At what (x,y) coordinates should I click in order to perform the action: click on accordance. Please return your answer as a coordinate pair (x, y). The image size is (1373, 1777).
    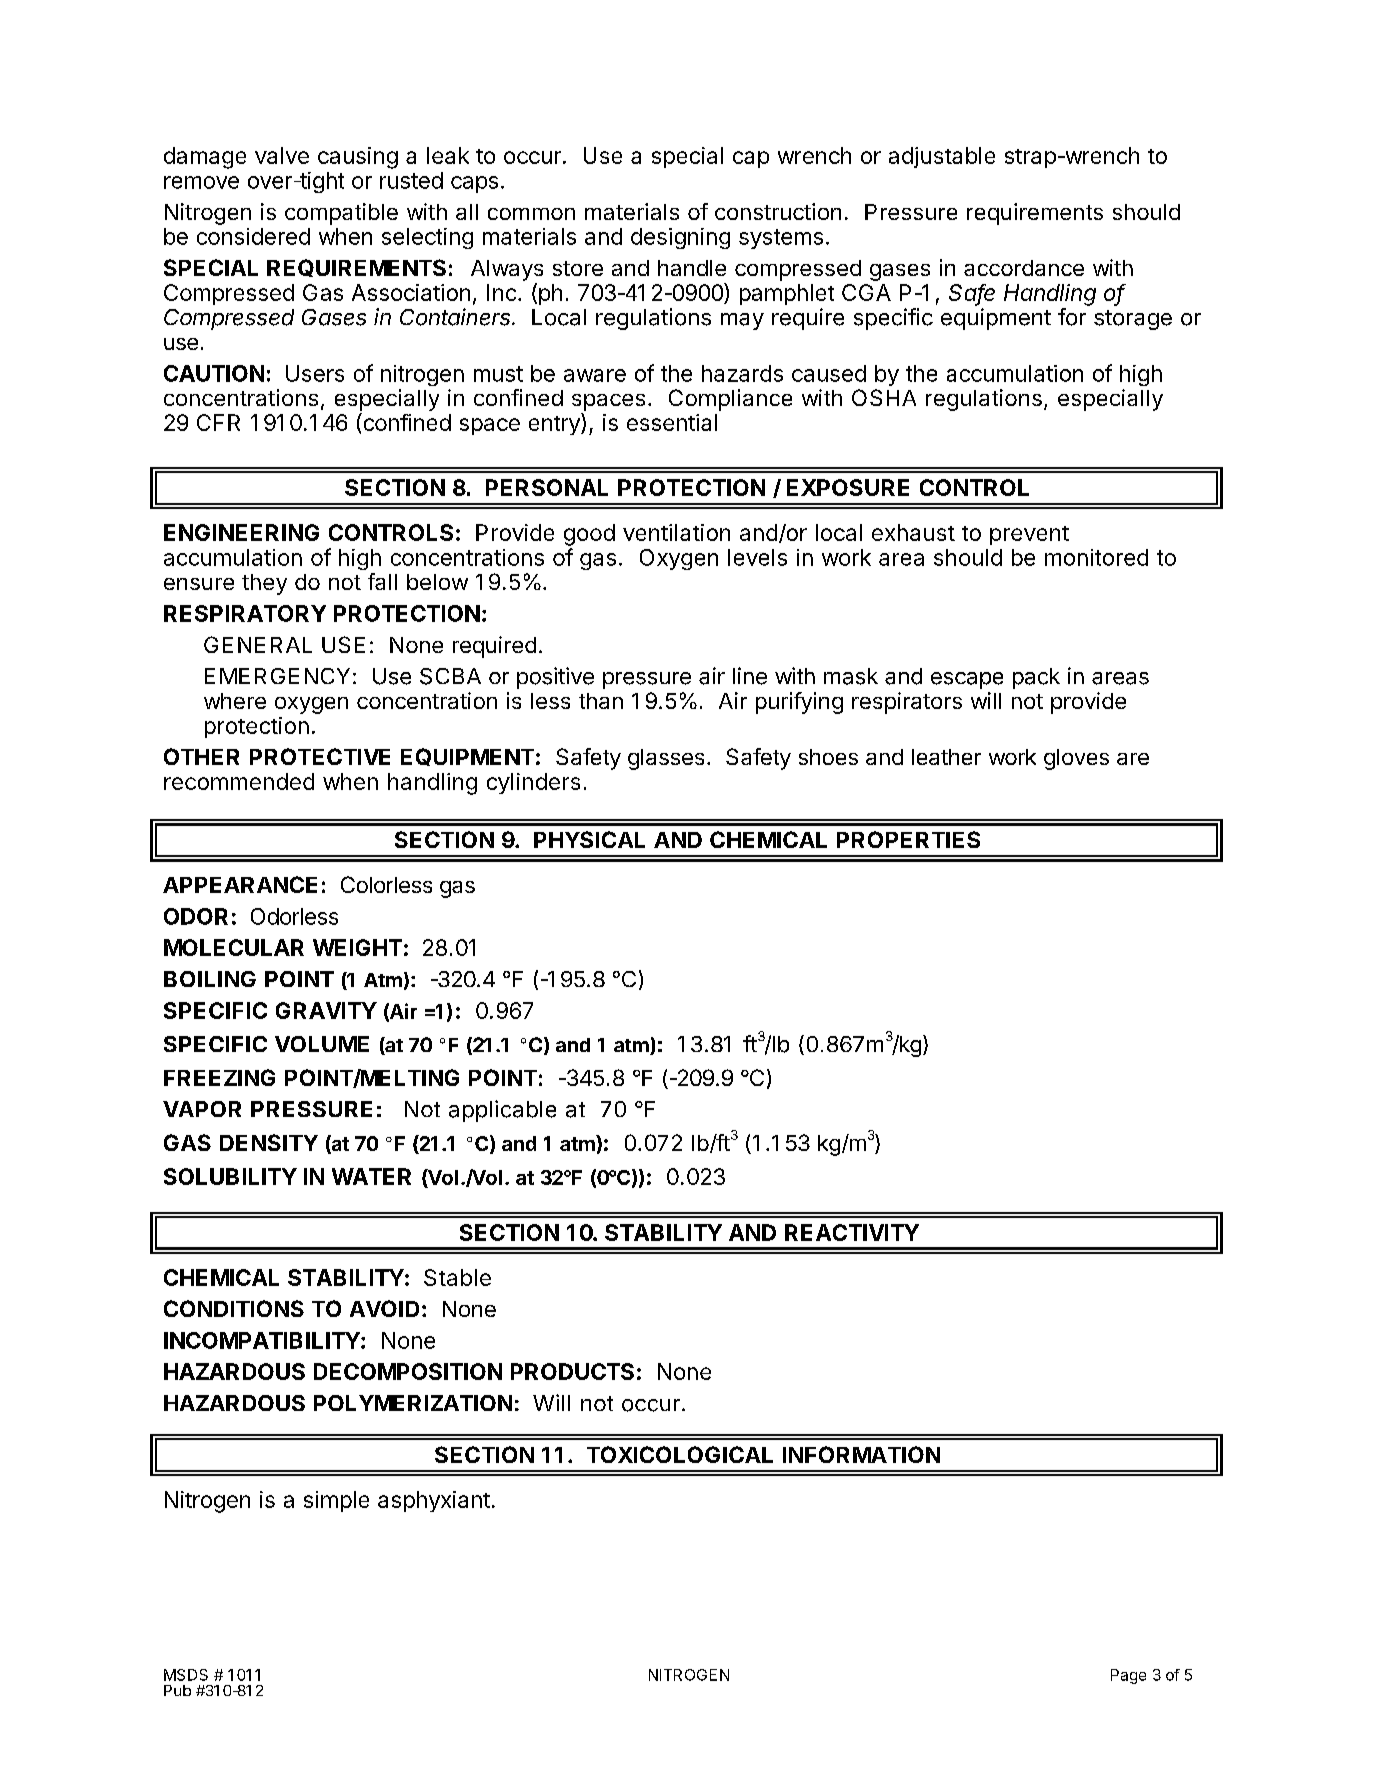
    Looking at the image, I should click on (1024, 268).
